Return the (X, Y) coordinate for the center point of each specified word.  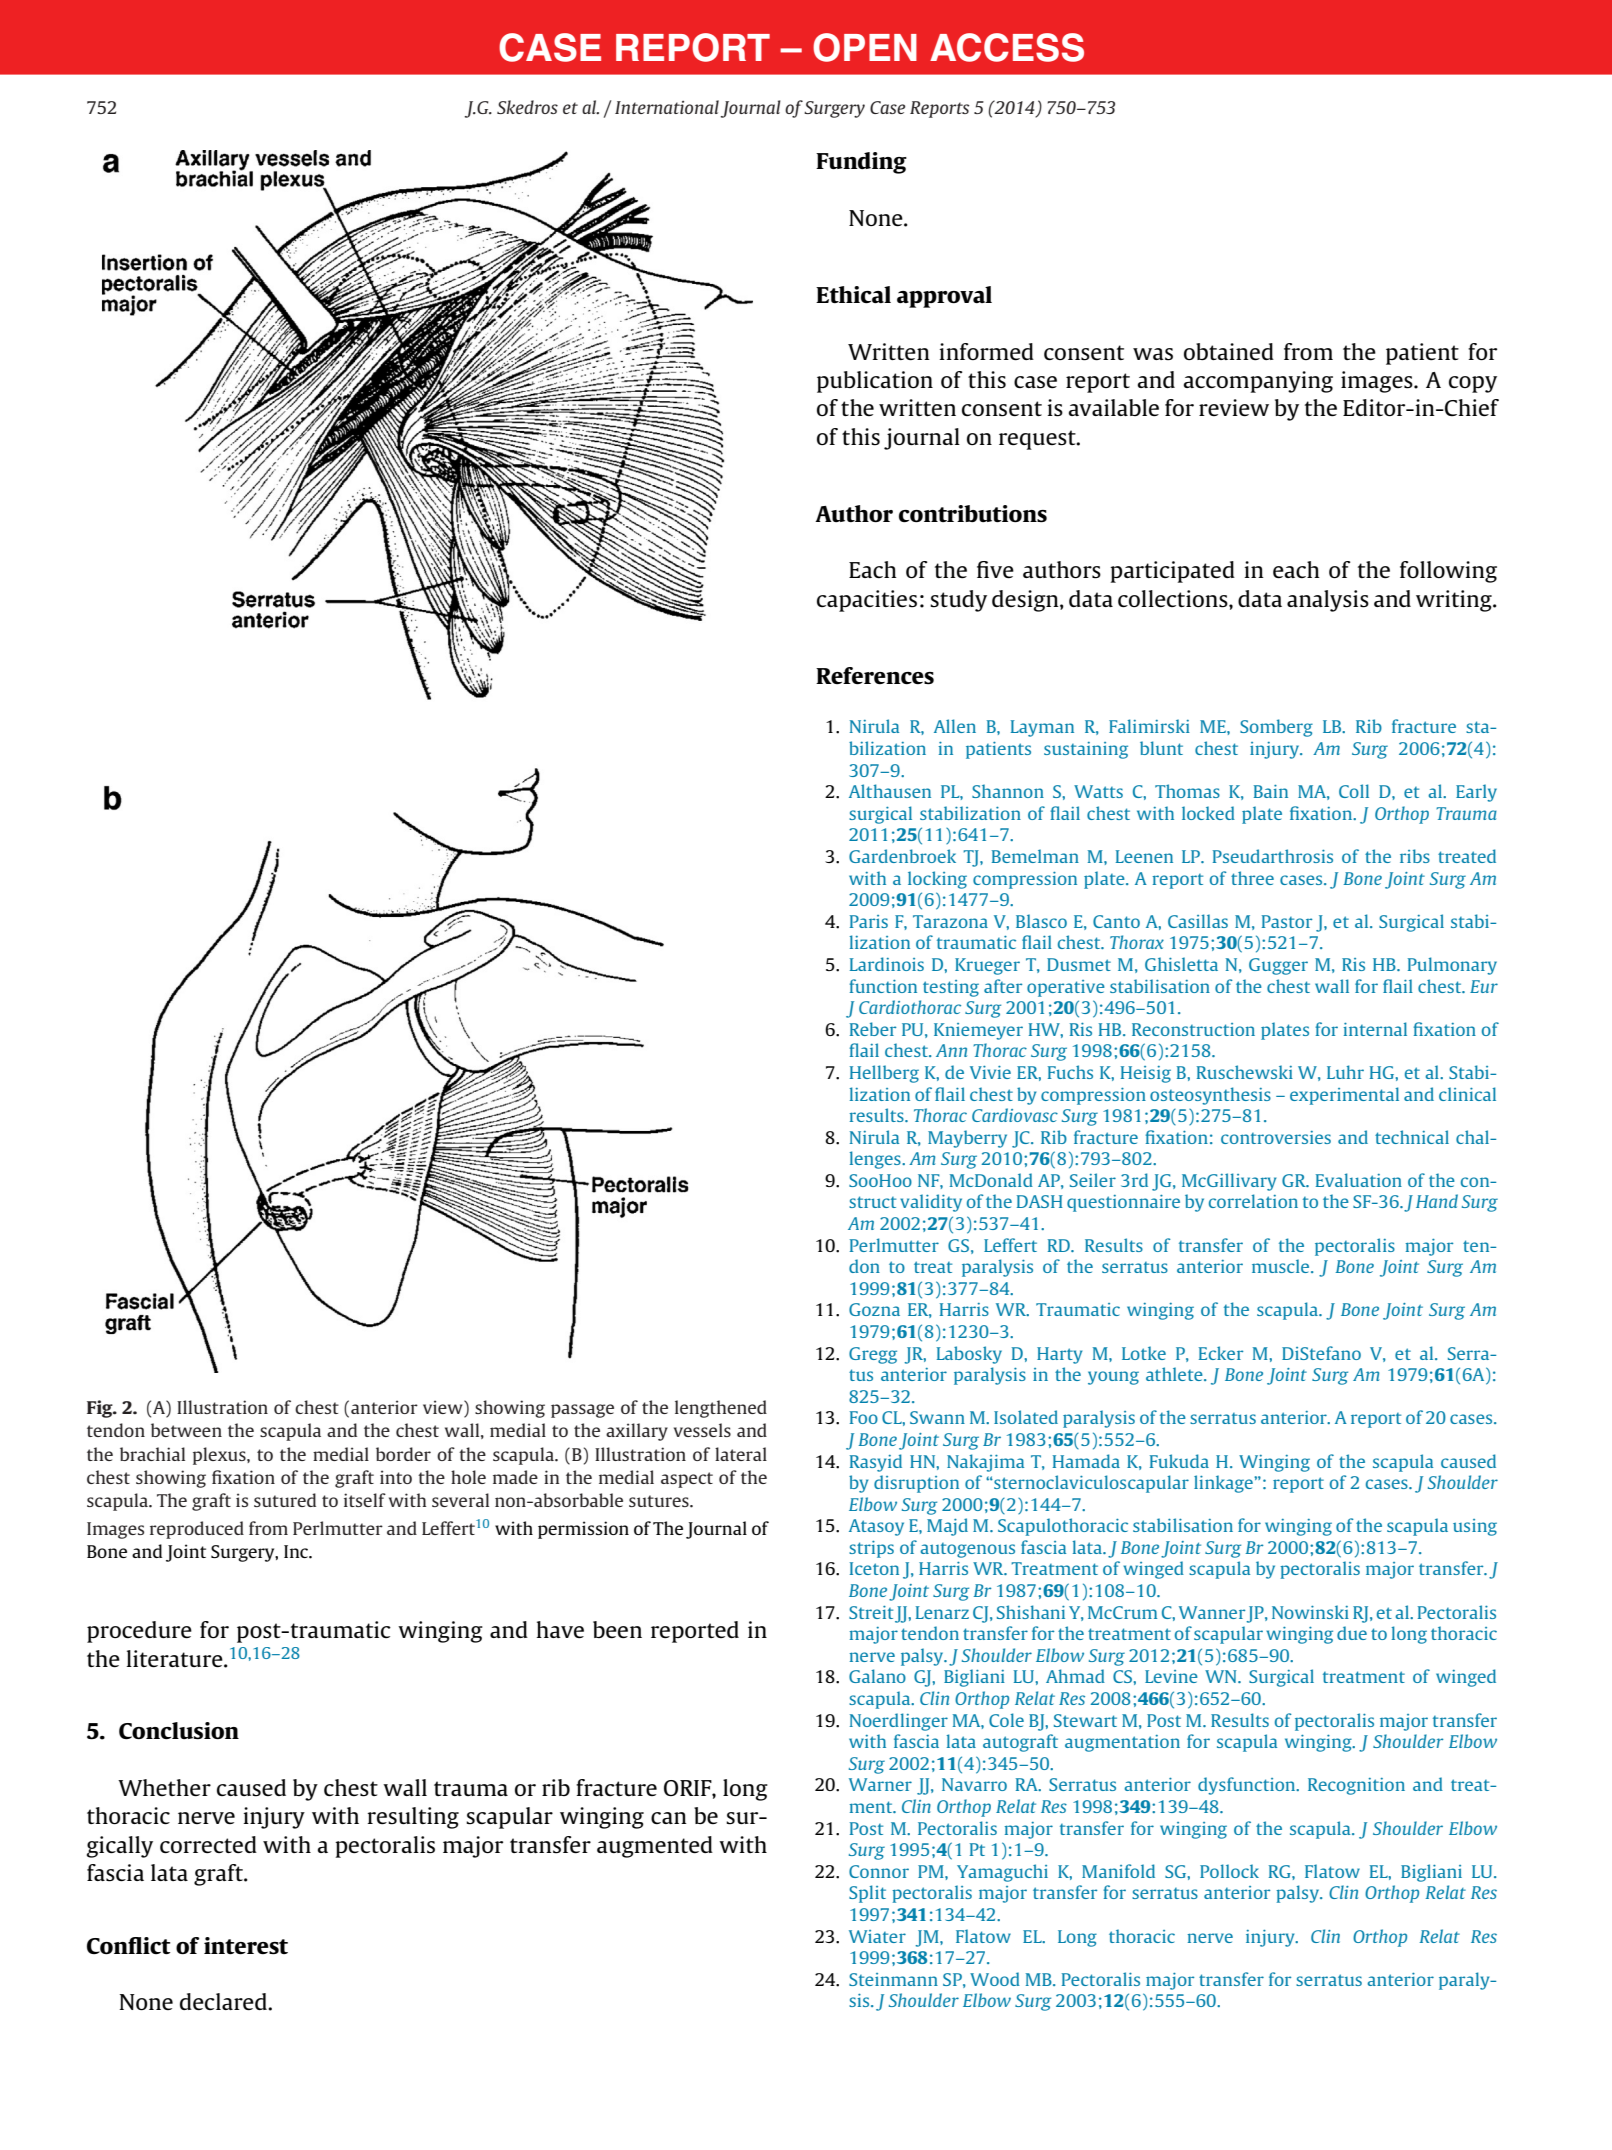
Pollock (1229, 1871)
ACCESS (1007, 47)
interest (246, 1945)
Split (867, 1894)
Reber (873, 1029)
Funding (861, 163)
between (186, 1430)
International (667, 107)
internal (1375, 1029)
